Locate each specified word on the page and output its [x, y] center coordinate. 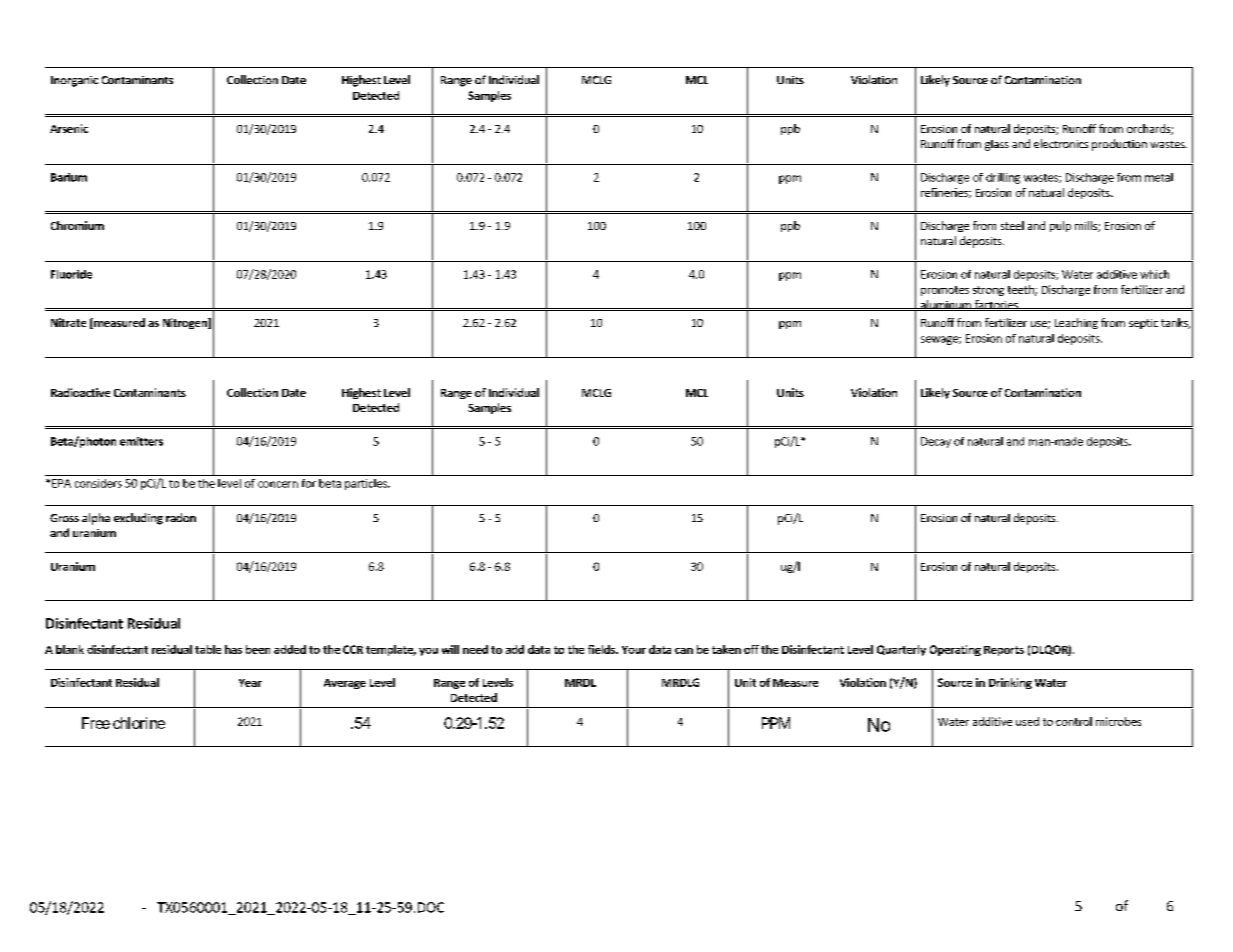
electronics [1061, 143]
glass [997, 145]
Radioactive [80, 392]
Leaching [1076, 323]
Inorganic [74, 81]
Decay [936, 442]
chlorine [139, 723]
